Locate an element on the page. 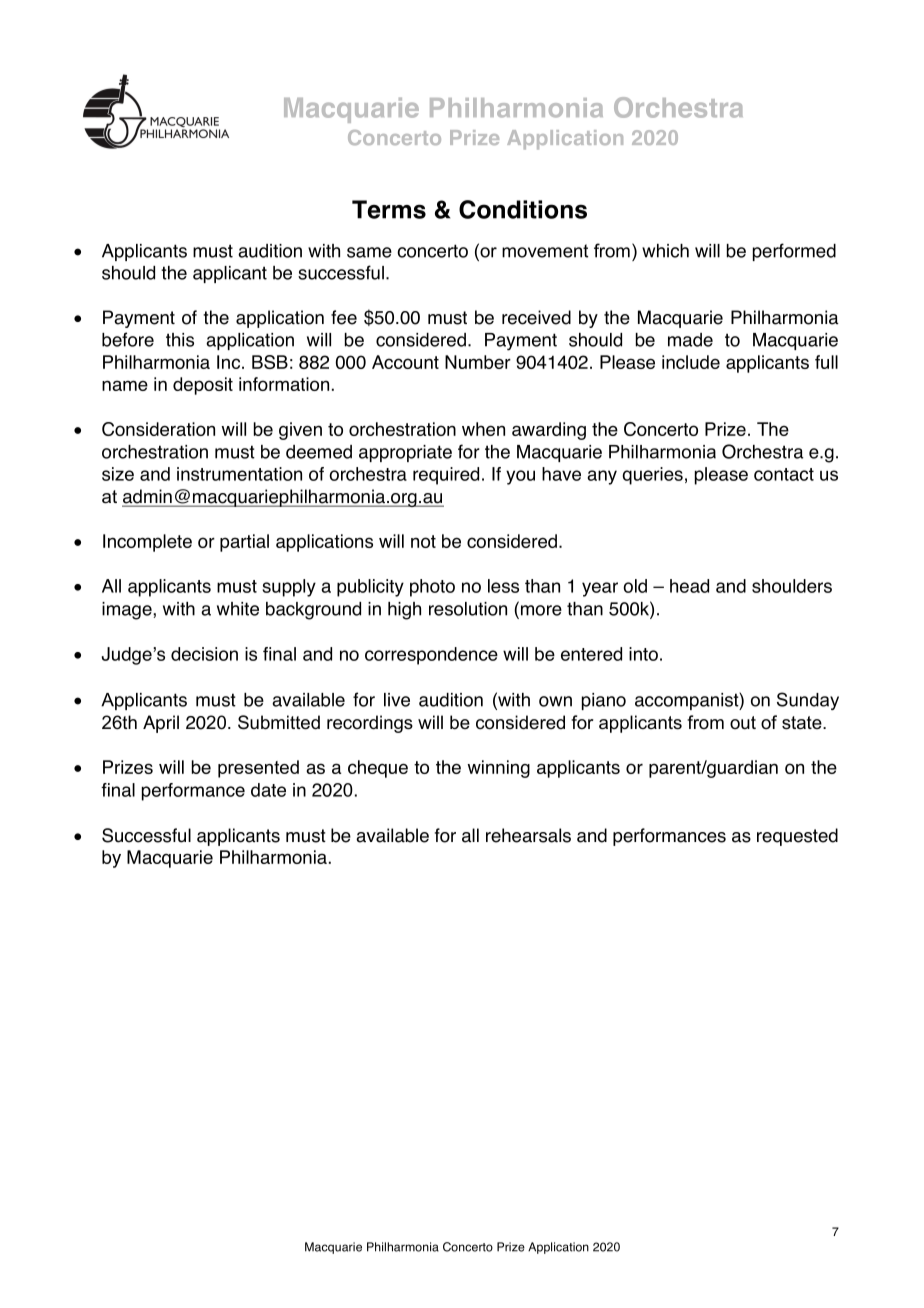 This page has height=1308, width=924. include is located at coordinates (691, 362).
